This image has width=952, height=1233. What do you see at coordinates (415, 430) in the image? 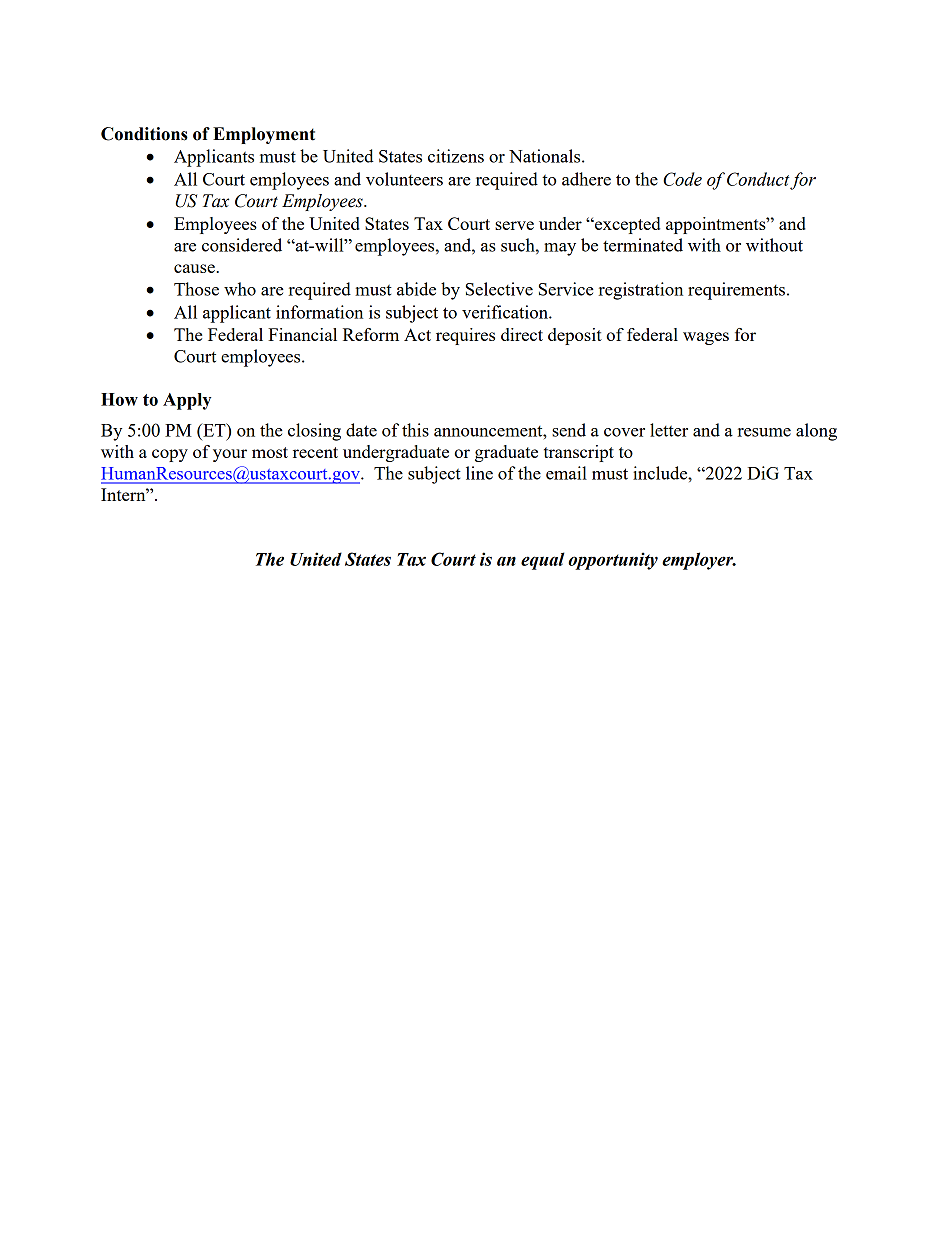
I see `this` at bounding box center [415, 430].
